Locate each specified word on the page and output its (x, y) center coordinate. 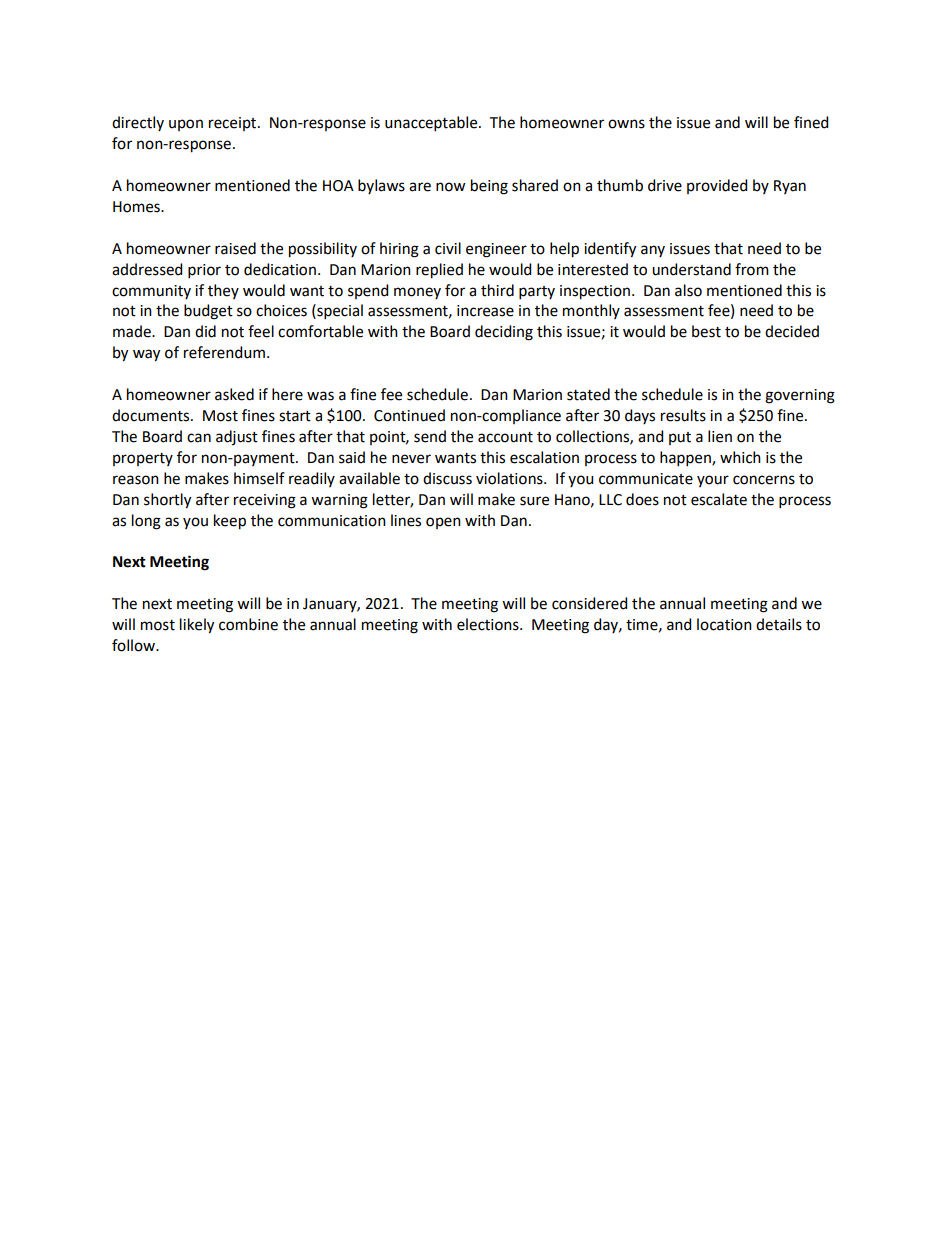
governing (800, 396)
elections (489, 624)
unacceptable (432, 123)
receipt (234, 124)
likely (197, 626)
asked (234, 394)
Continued (409, 415)
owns (626, 124)
